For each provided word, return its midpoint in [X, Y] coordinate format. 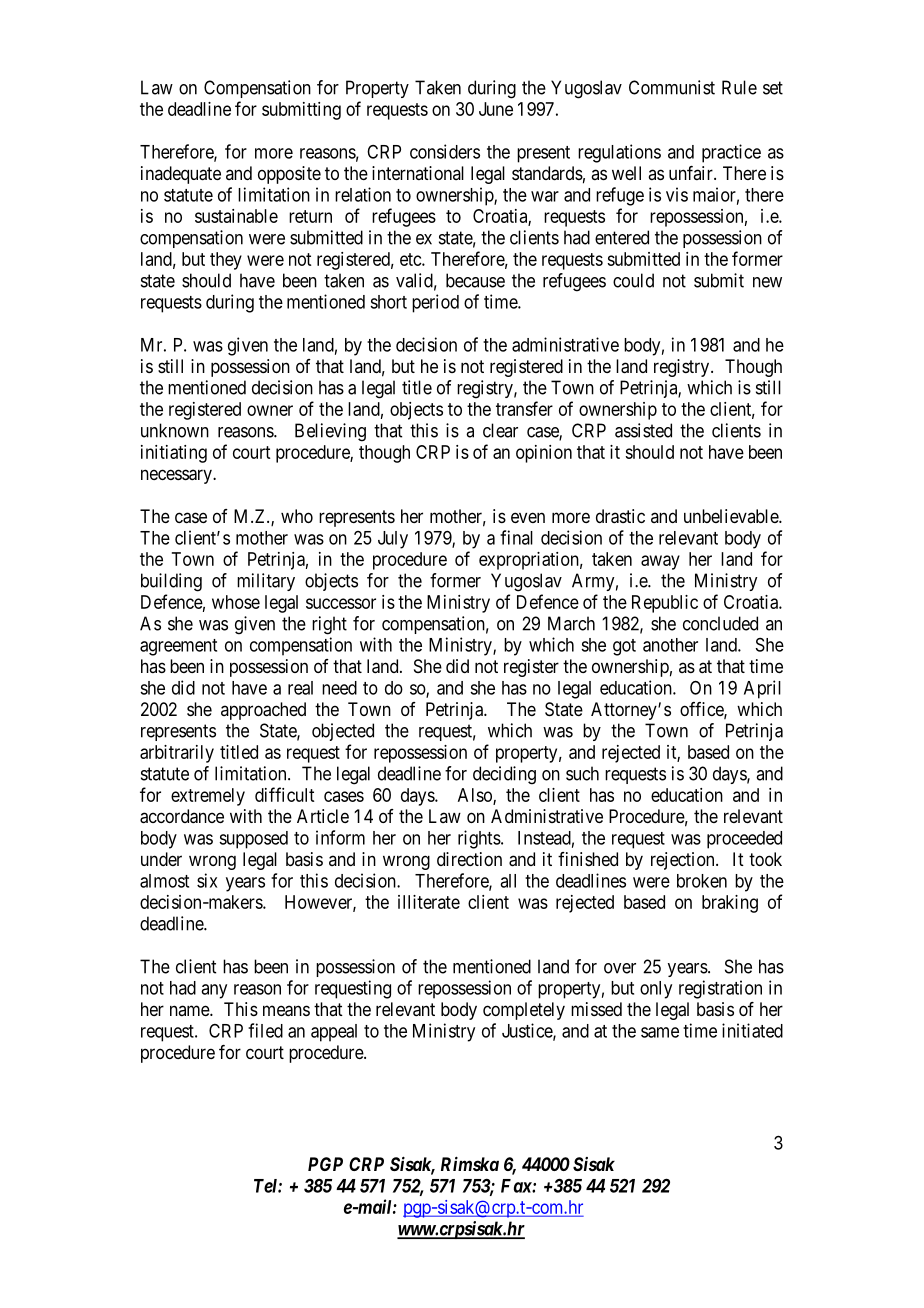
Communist [672, 87]
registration [720, 989]
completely [524, 1011]
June [496, 109]
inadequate [181, 175]
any [214, 991]
